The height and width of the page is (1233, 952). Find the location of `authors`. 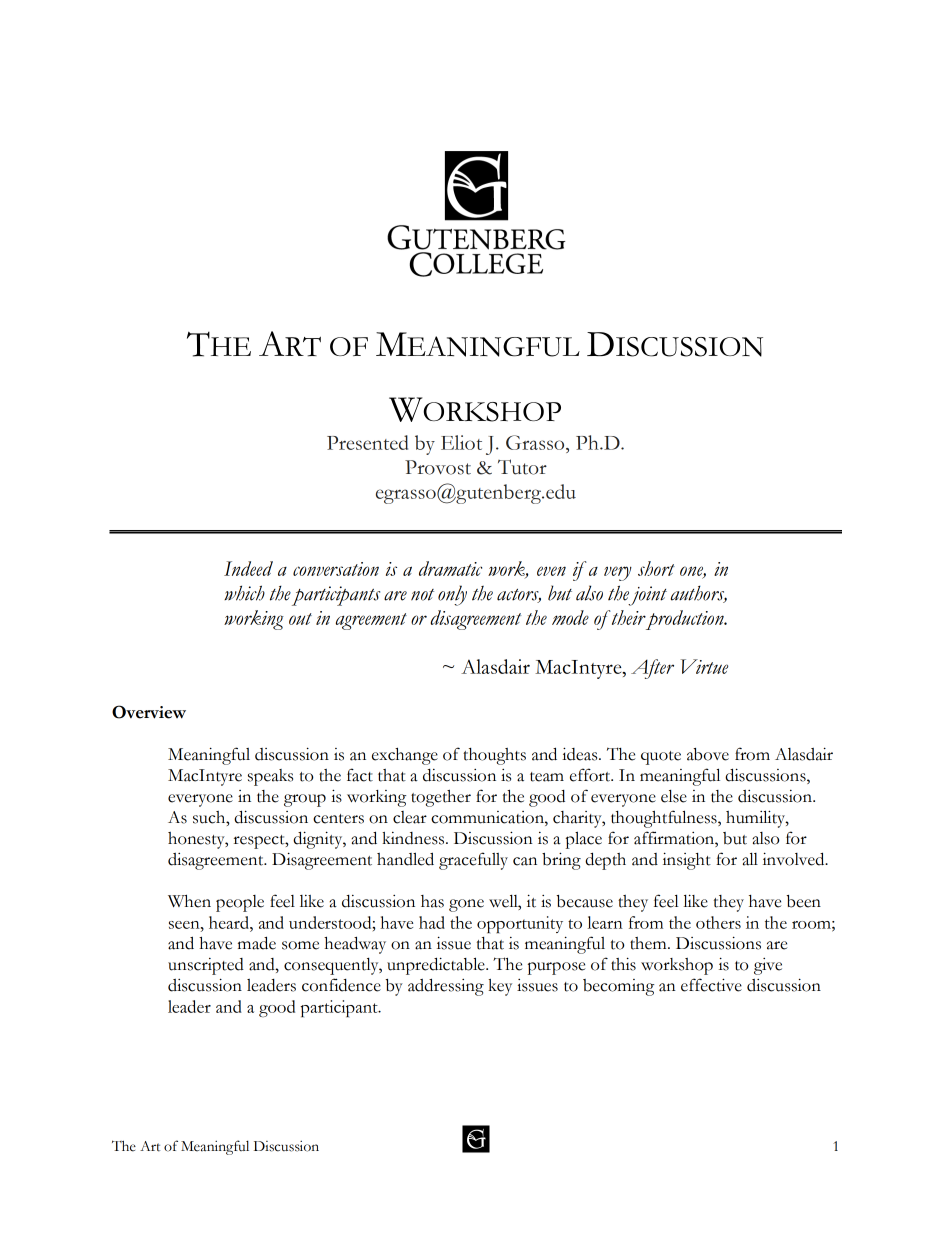

authors is located at coordinates (699, 594).
